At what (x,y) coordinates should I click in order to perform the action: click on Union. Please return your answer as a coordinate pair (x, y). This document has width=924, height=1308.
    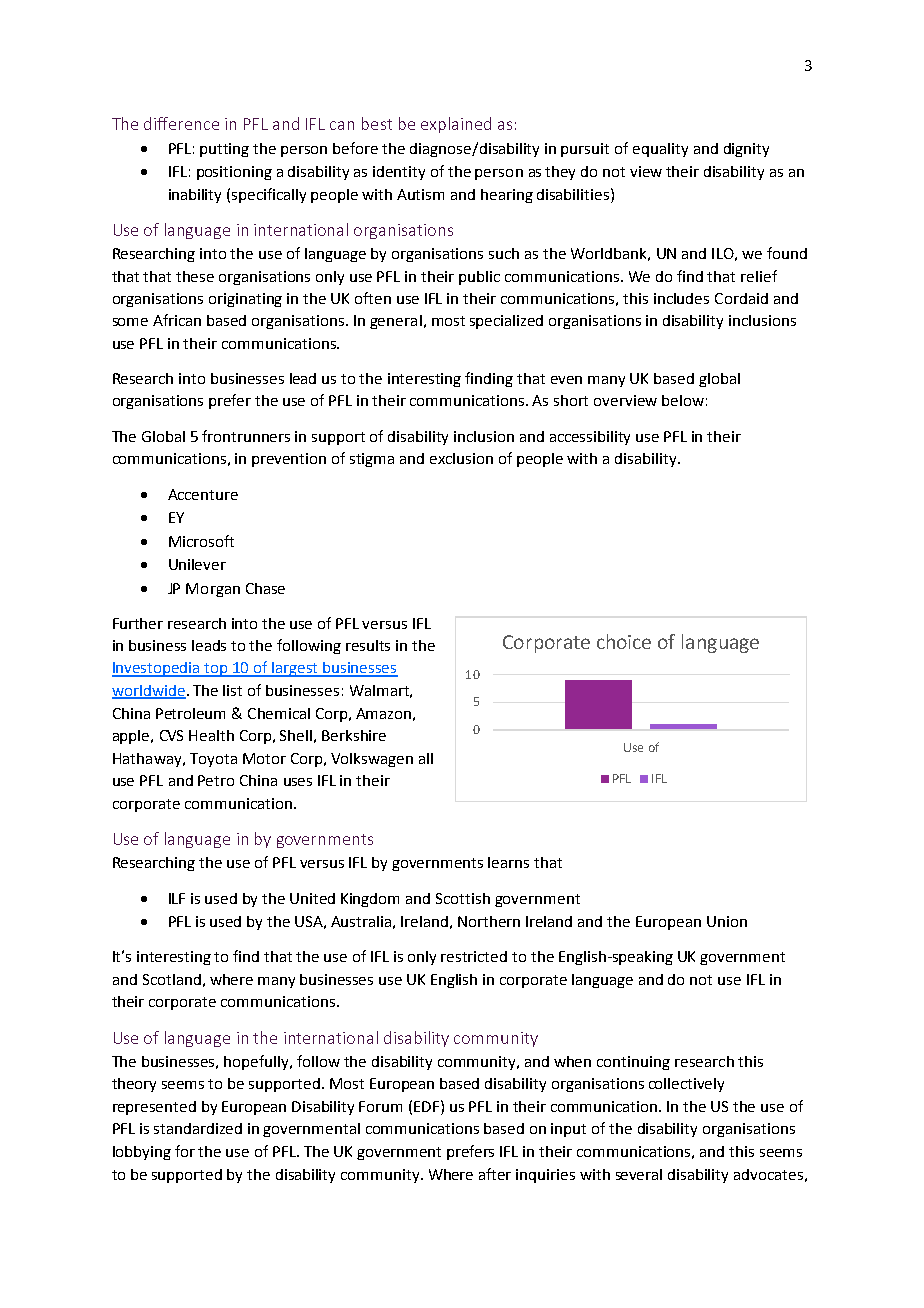
    Looking at the image, I should click on (727, 921).
